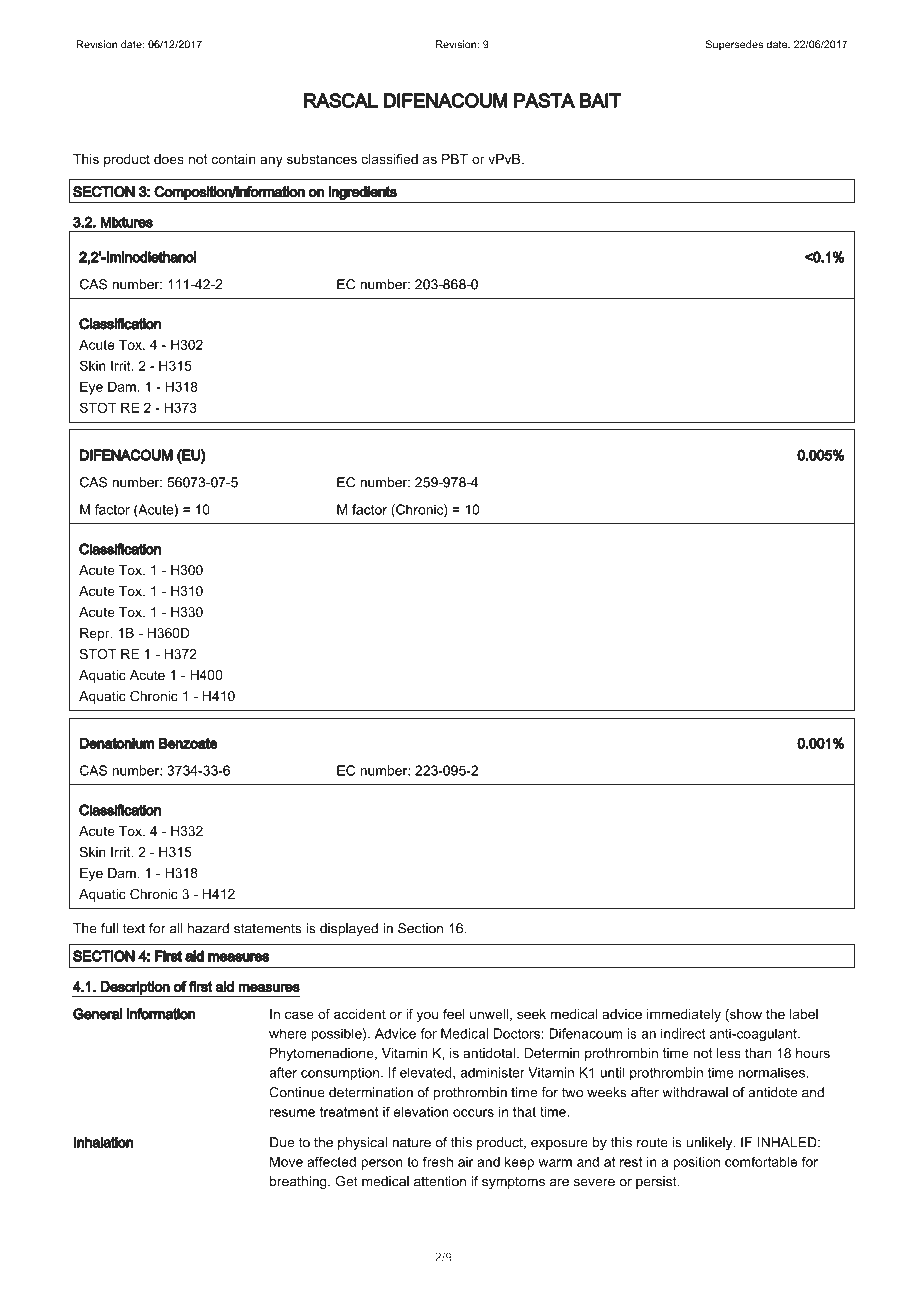 This image has width=924, height=1308. I want to click on Supersedes, so click(734, 45).
